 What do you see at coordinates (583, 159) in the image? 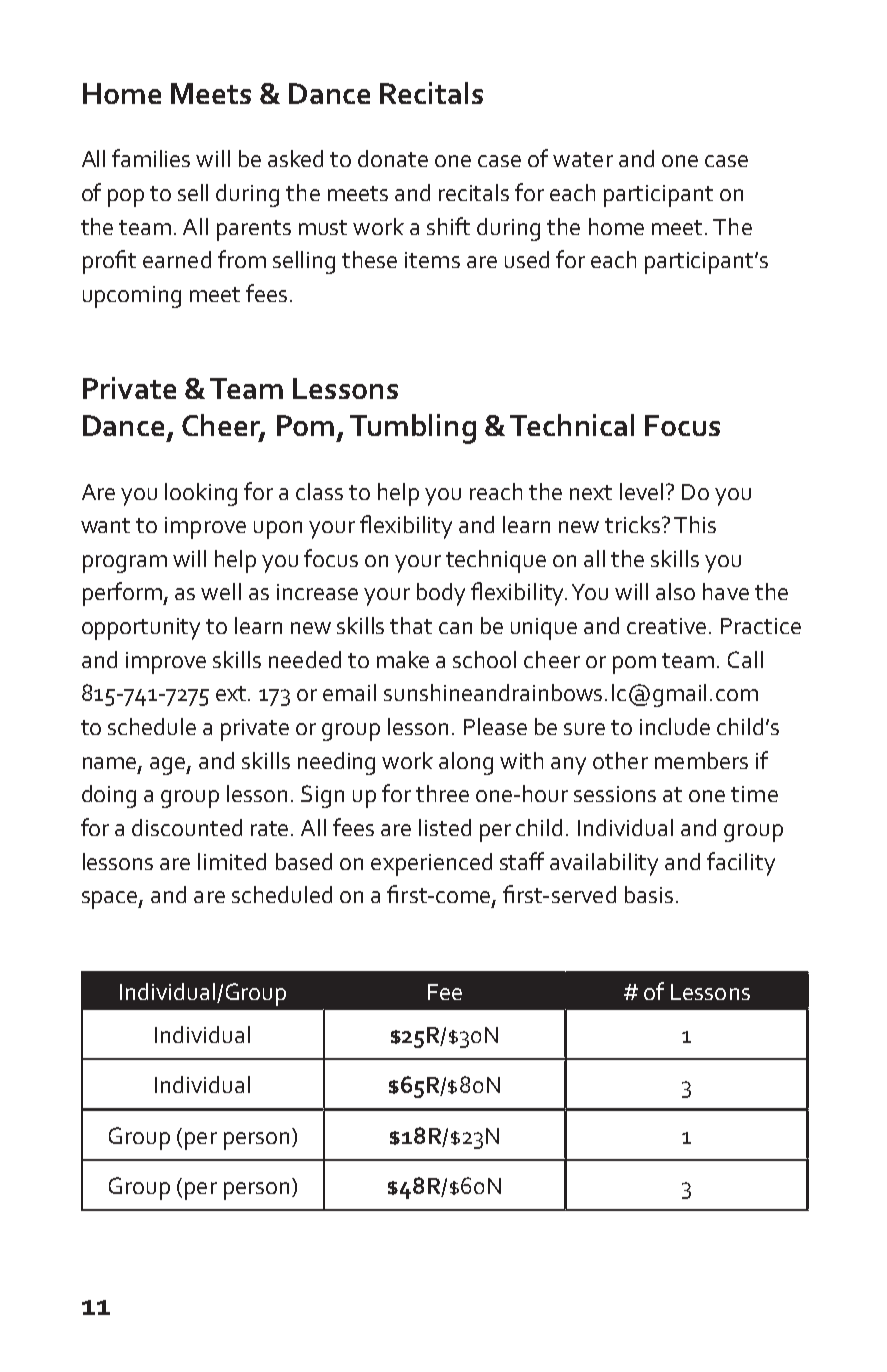
I see `water` at bounding box center [583, 159].
